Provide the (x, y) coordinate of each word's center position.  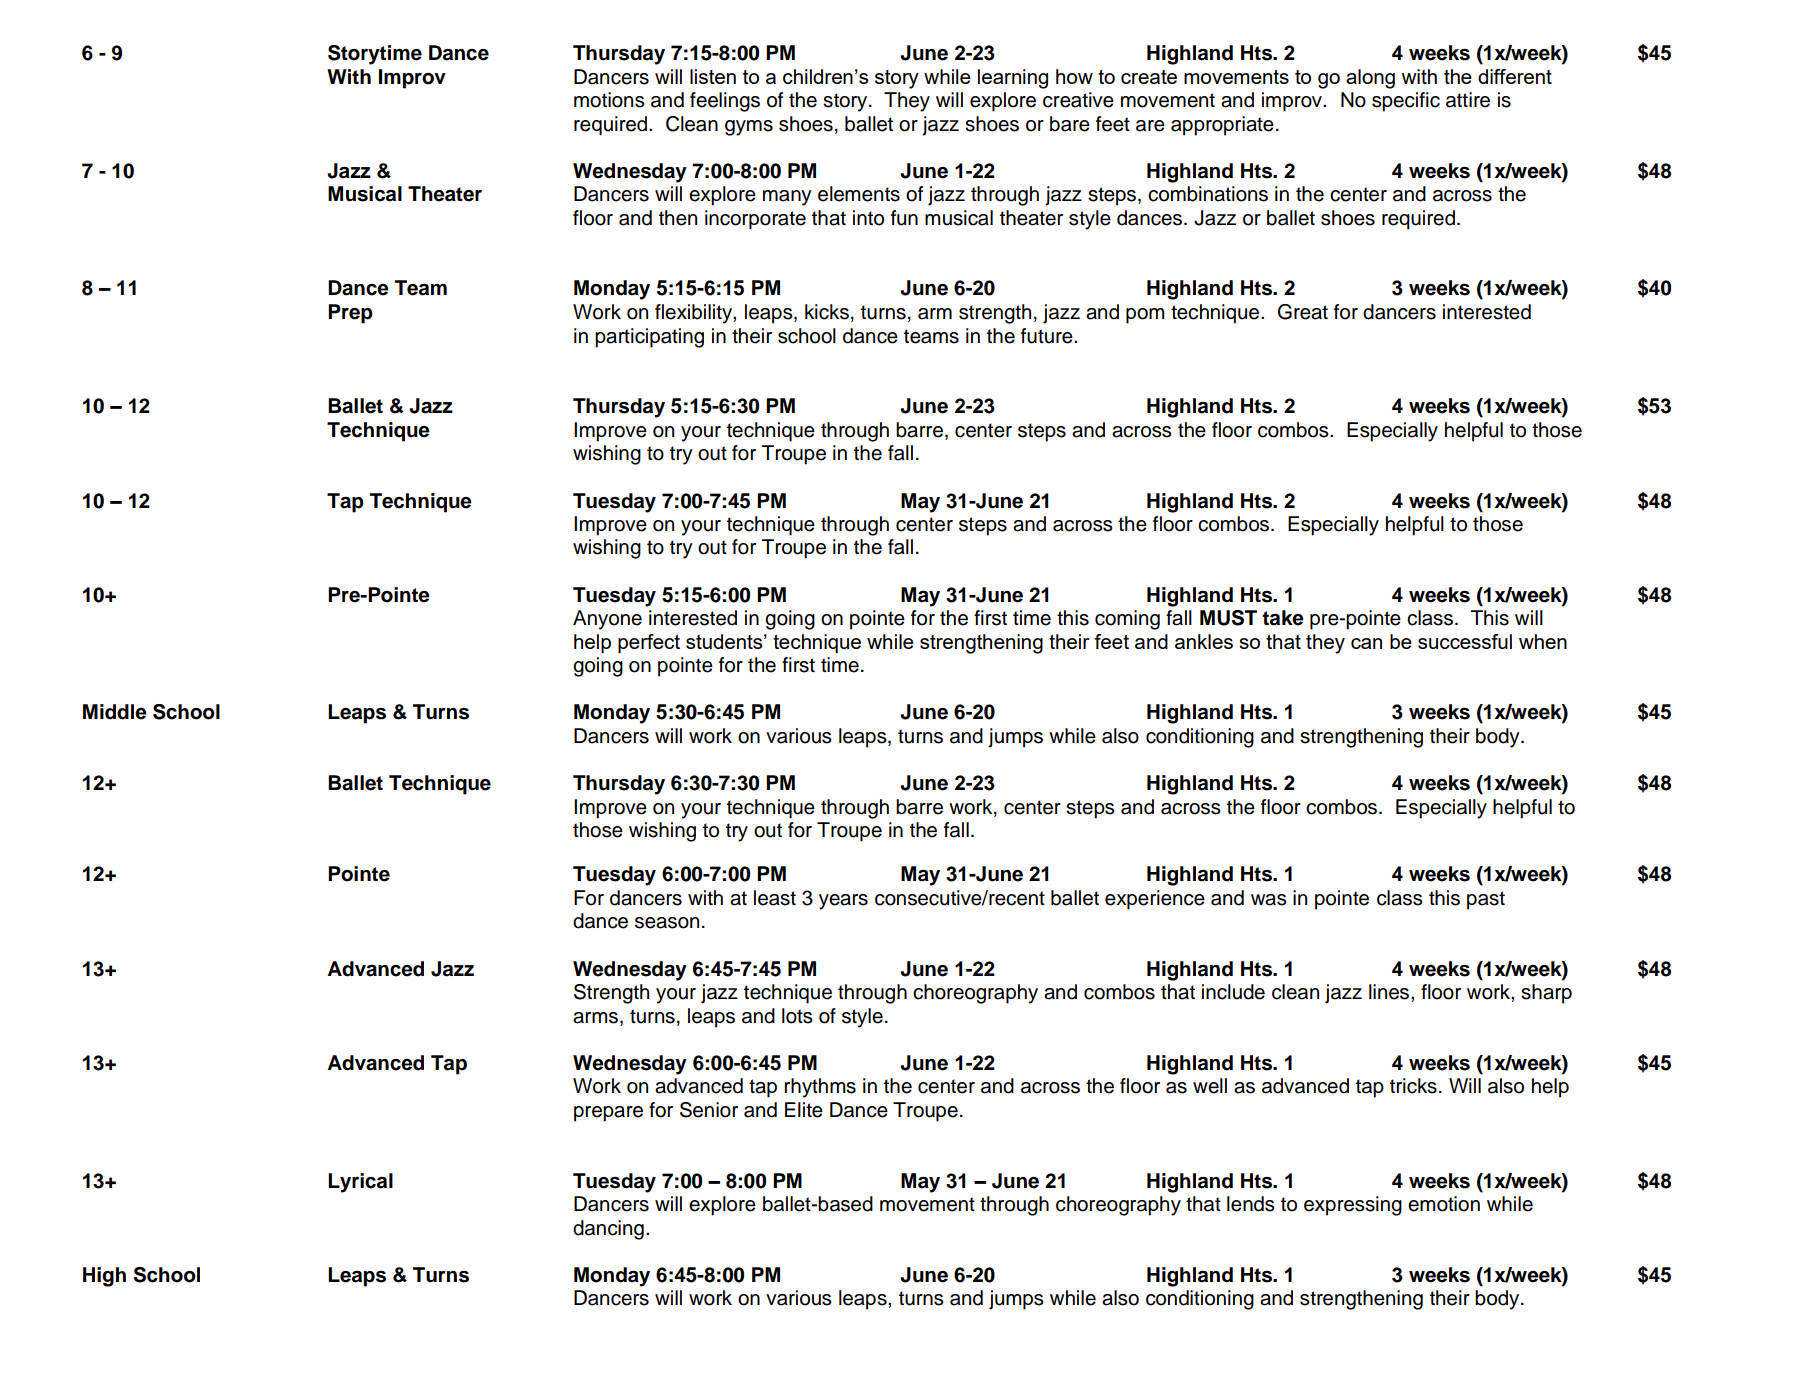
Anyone (607, 620)
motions (609, 100)
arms (595, 1018)
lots (797, 1016)
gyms (749, 128)
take (1283, 618)
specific (1406, 102)
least (775, 898)
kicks (827, 312)
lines (1390, 992)
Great (1303, 312)
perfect (649, 643)
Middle (115, 712)
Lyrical (360, 1183)
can (1366, 643)
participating (649, 338)
